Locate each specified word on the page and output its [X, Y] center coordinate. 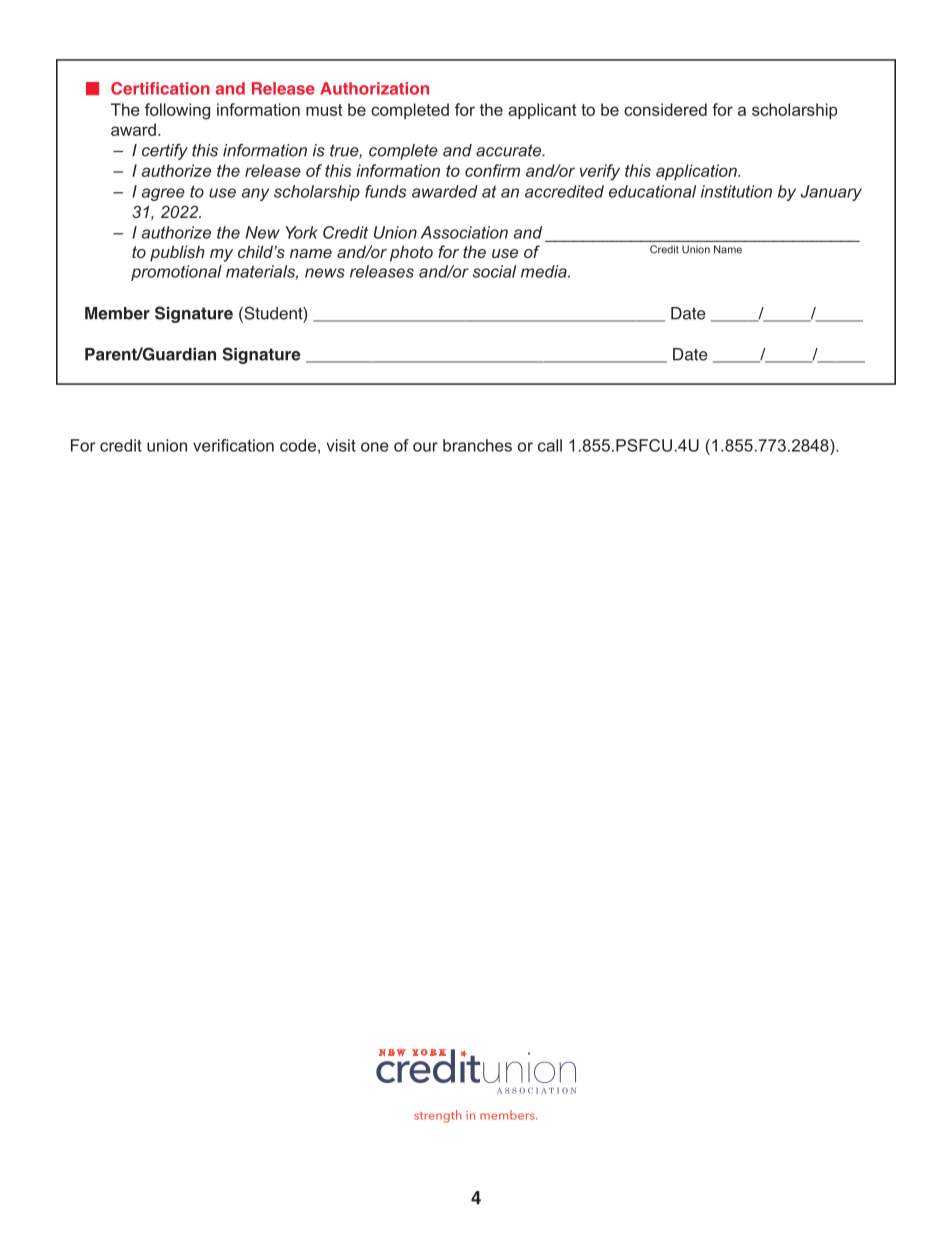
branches [477, 445]
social [494, 271]
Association [464, 232]
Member [117, 313]
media [545, 271]
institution [736, 191]
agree [163, 194]
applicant [542, 111]
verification [233, 445]
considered [665, 109]
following [177, 111]
